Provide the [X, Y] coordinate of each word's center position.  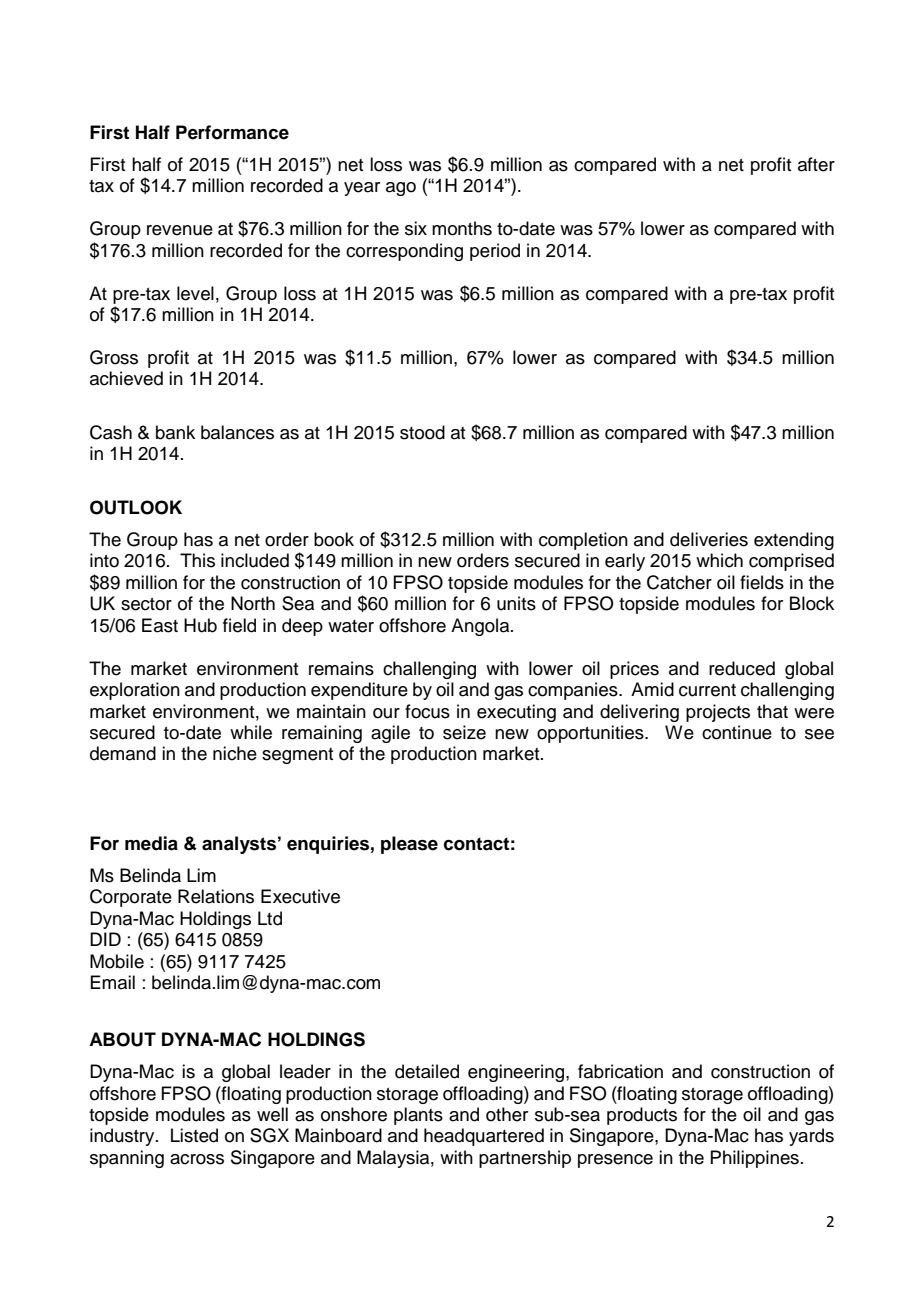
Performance [232, 132]
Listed [194, 1135]
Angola [481, 627]
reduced [742, 668]
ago [401, 189]
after [816, 164]
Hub [200, 625]
